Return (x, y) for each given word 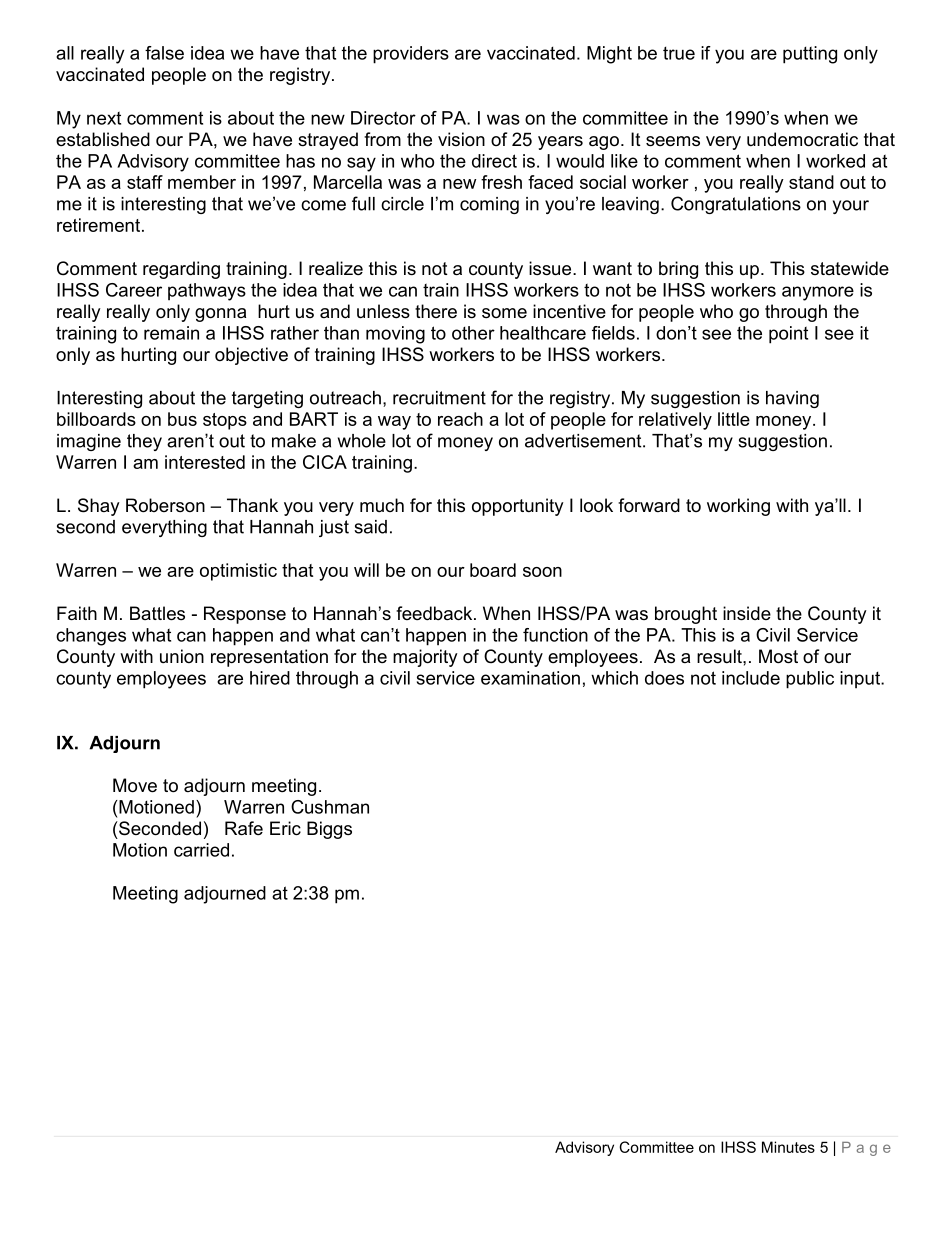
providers (411, 55)
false (164, 53)
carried (201, 850)
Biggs (329, 830)
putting (810, 55)
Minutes (788, 1147)
